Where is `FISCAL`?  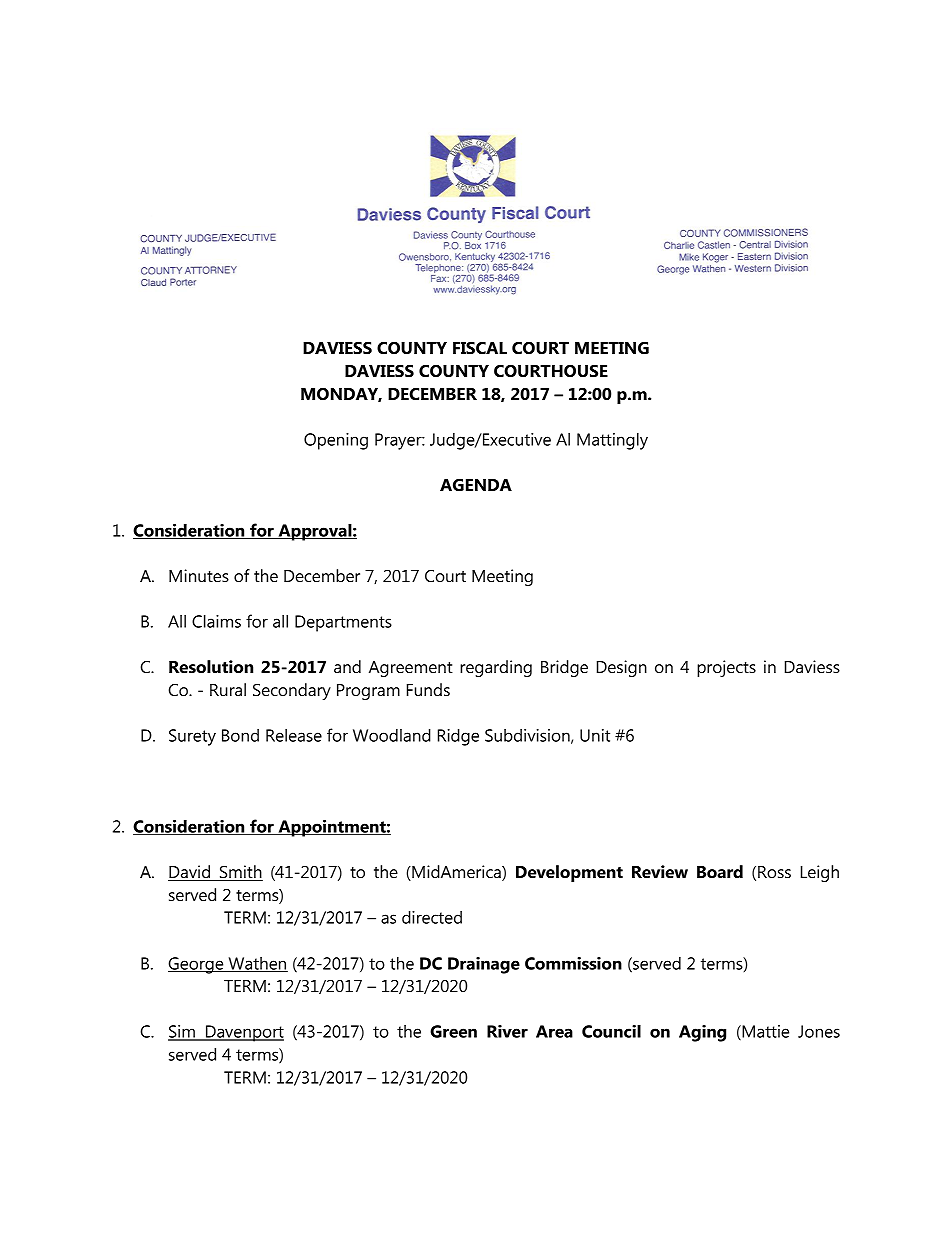 FISCAL is located at coordinates (480, 348).
